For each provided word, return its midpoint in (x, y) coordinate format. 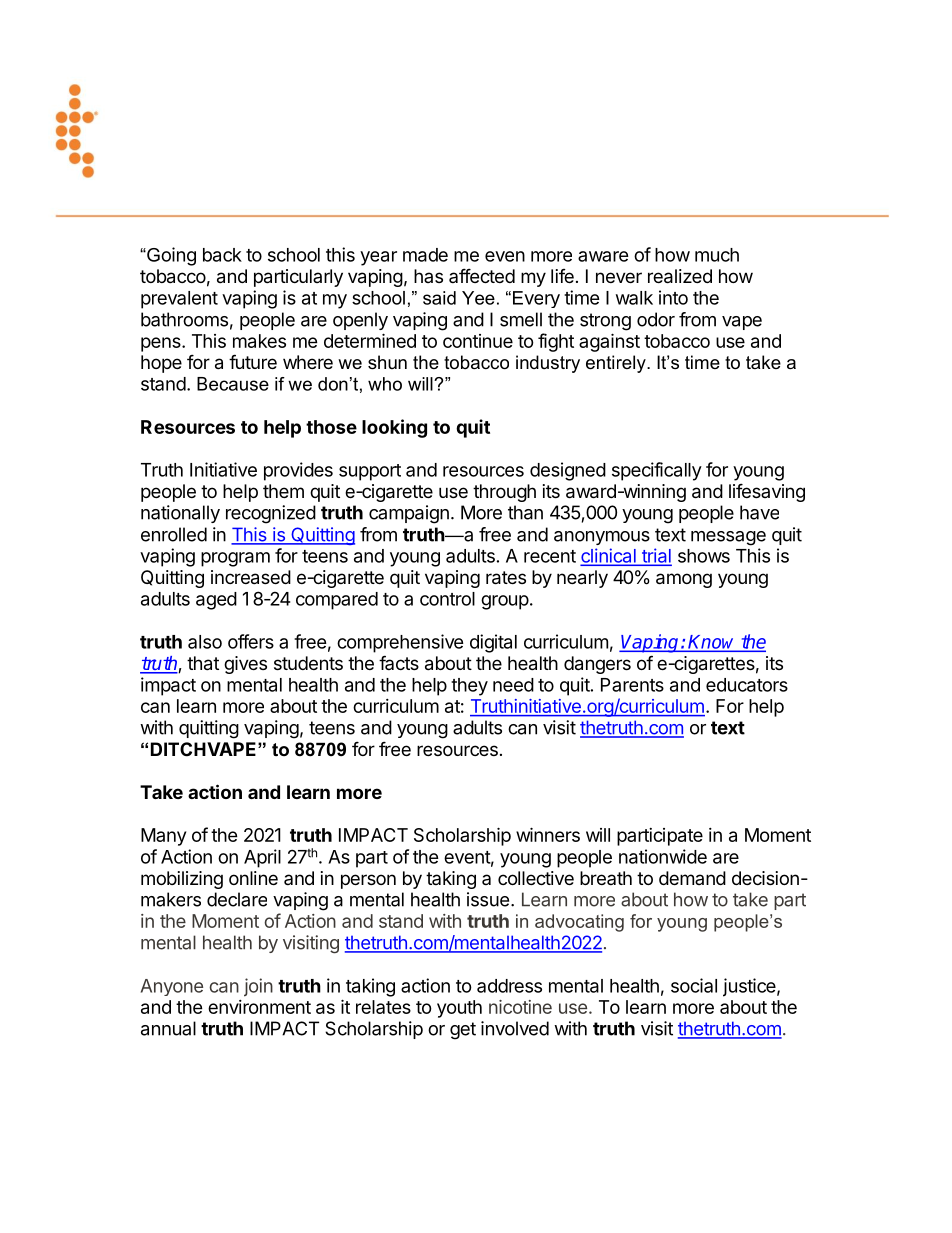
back (222, 255)
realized (680, 276)
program (235, 559)
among (684, 580)
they (469, 687)
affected (482, 275)
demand (692, 878)
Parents (632, 685)
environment (259, 1007)
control (447, 599)
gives (245, 665)
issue (488, 899)
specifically (657, 471)
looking (394, 428)
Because (233, 384)
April (262, 858)
